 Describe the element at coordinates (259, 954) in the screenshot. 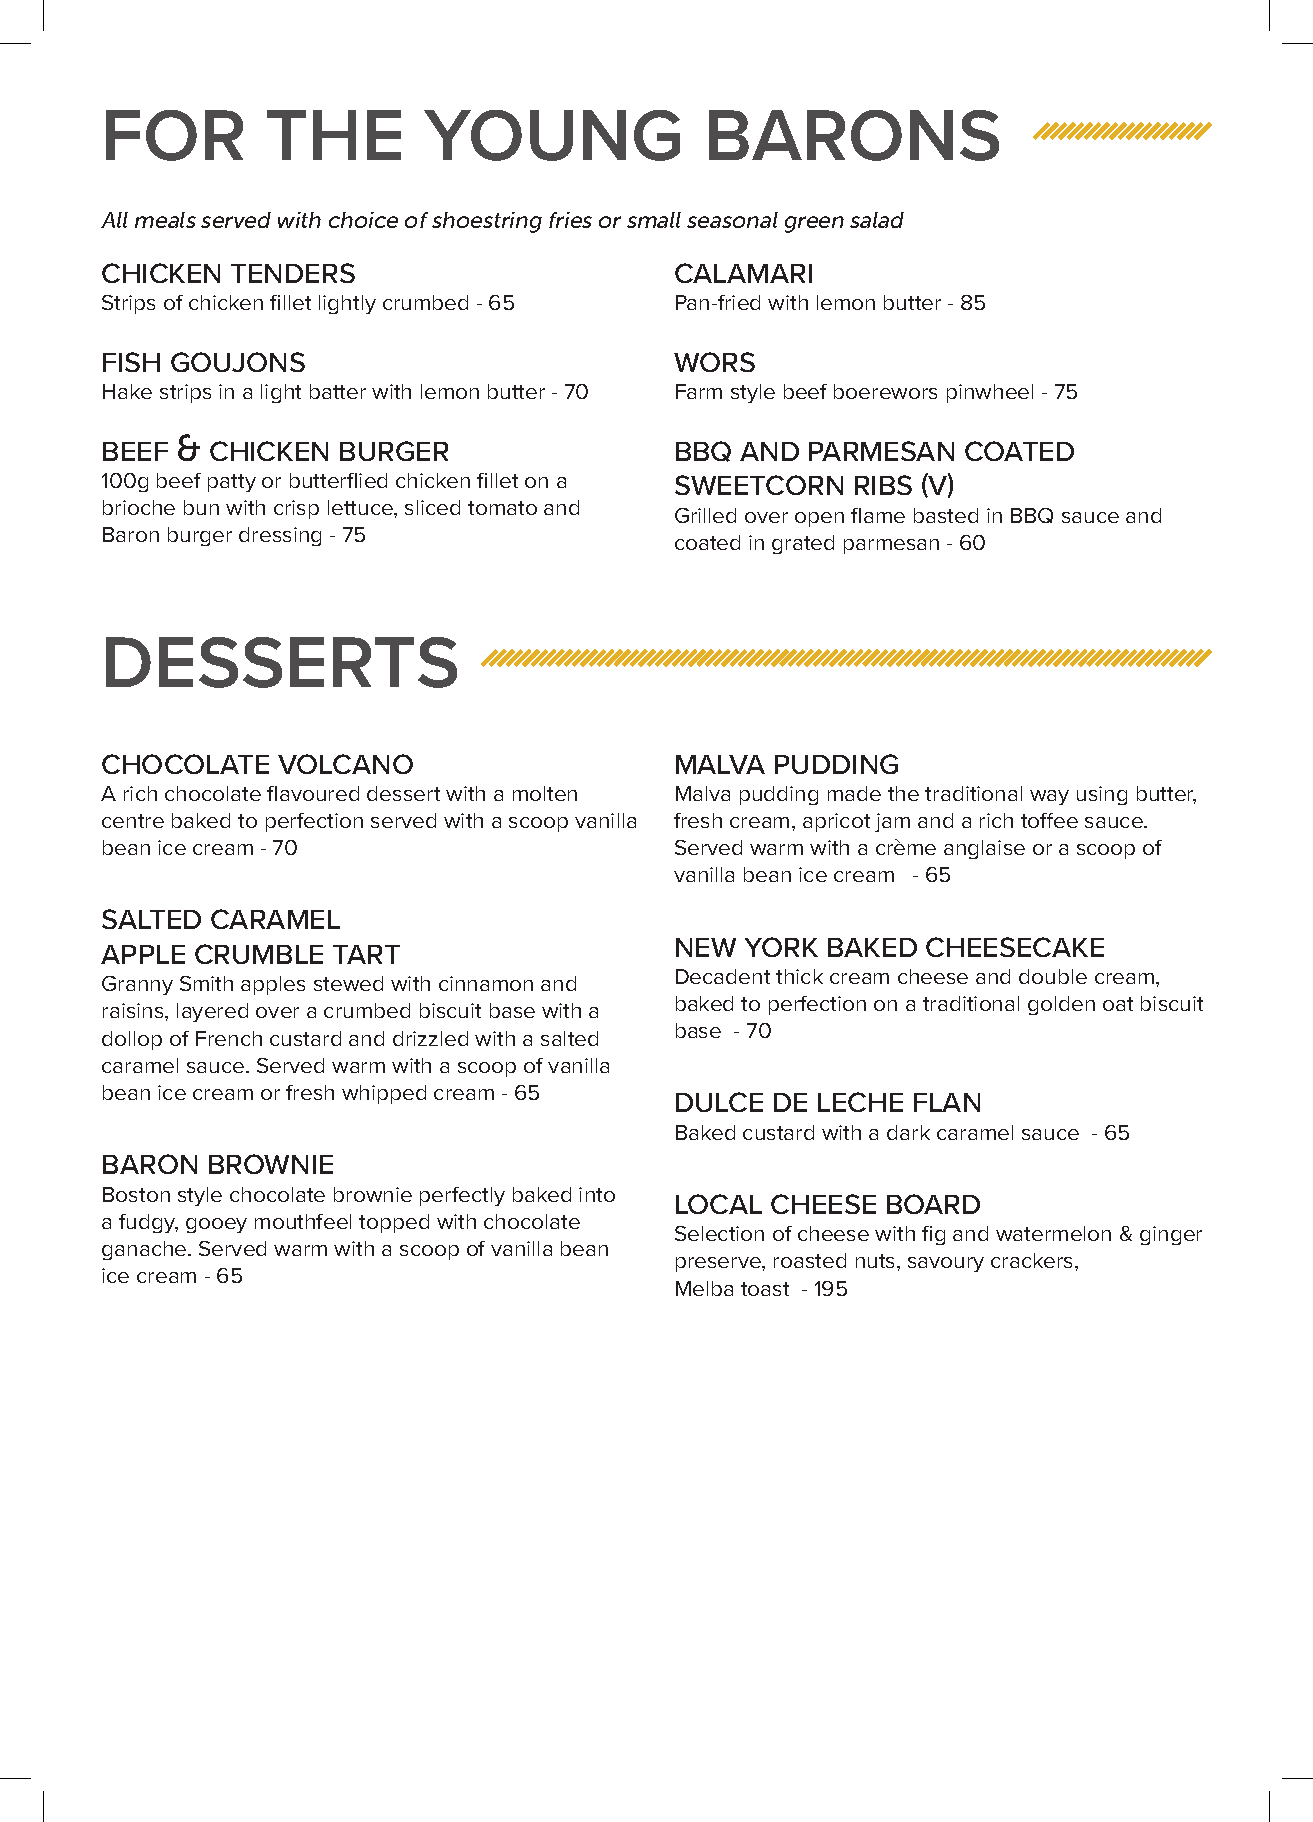

I see `CRUMBLE` at that location.
